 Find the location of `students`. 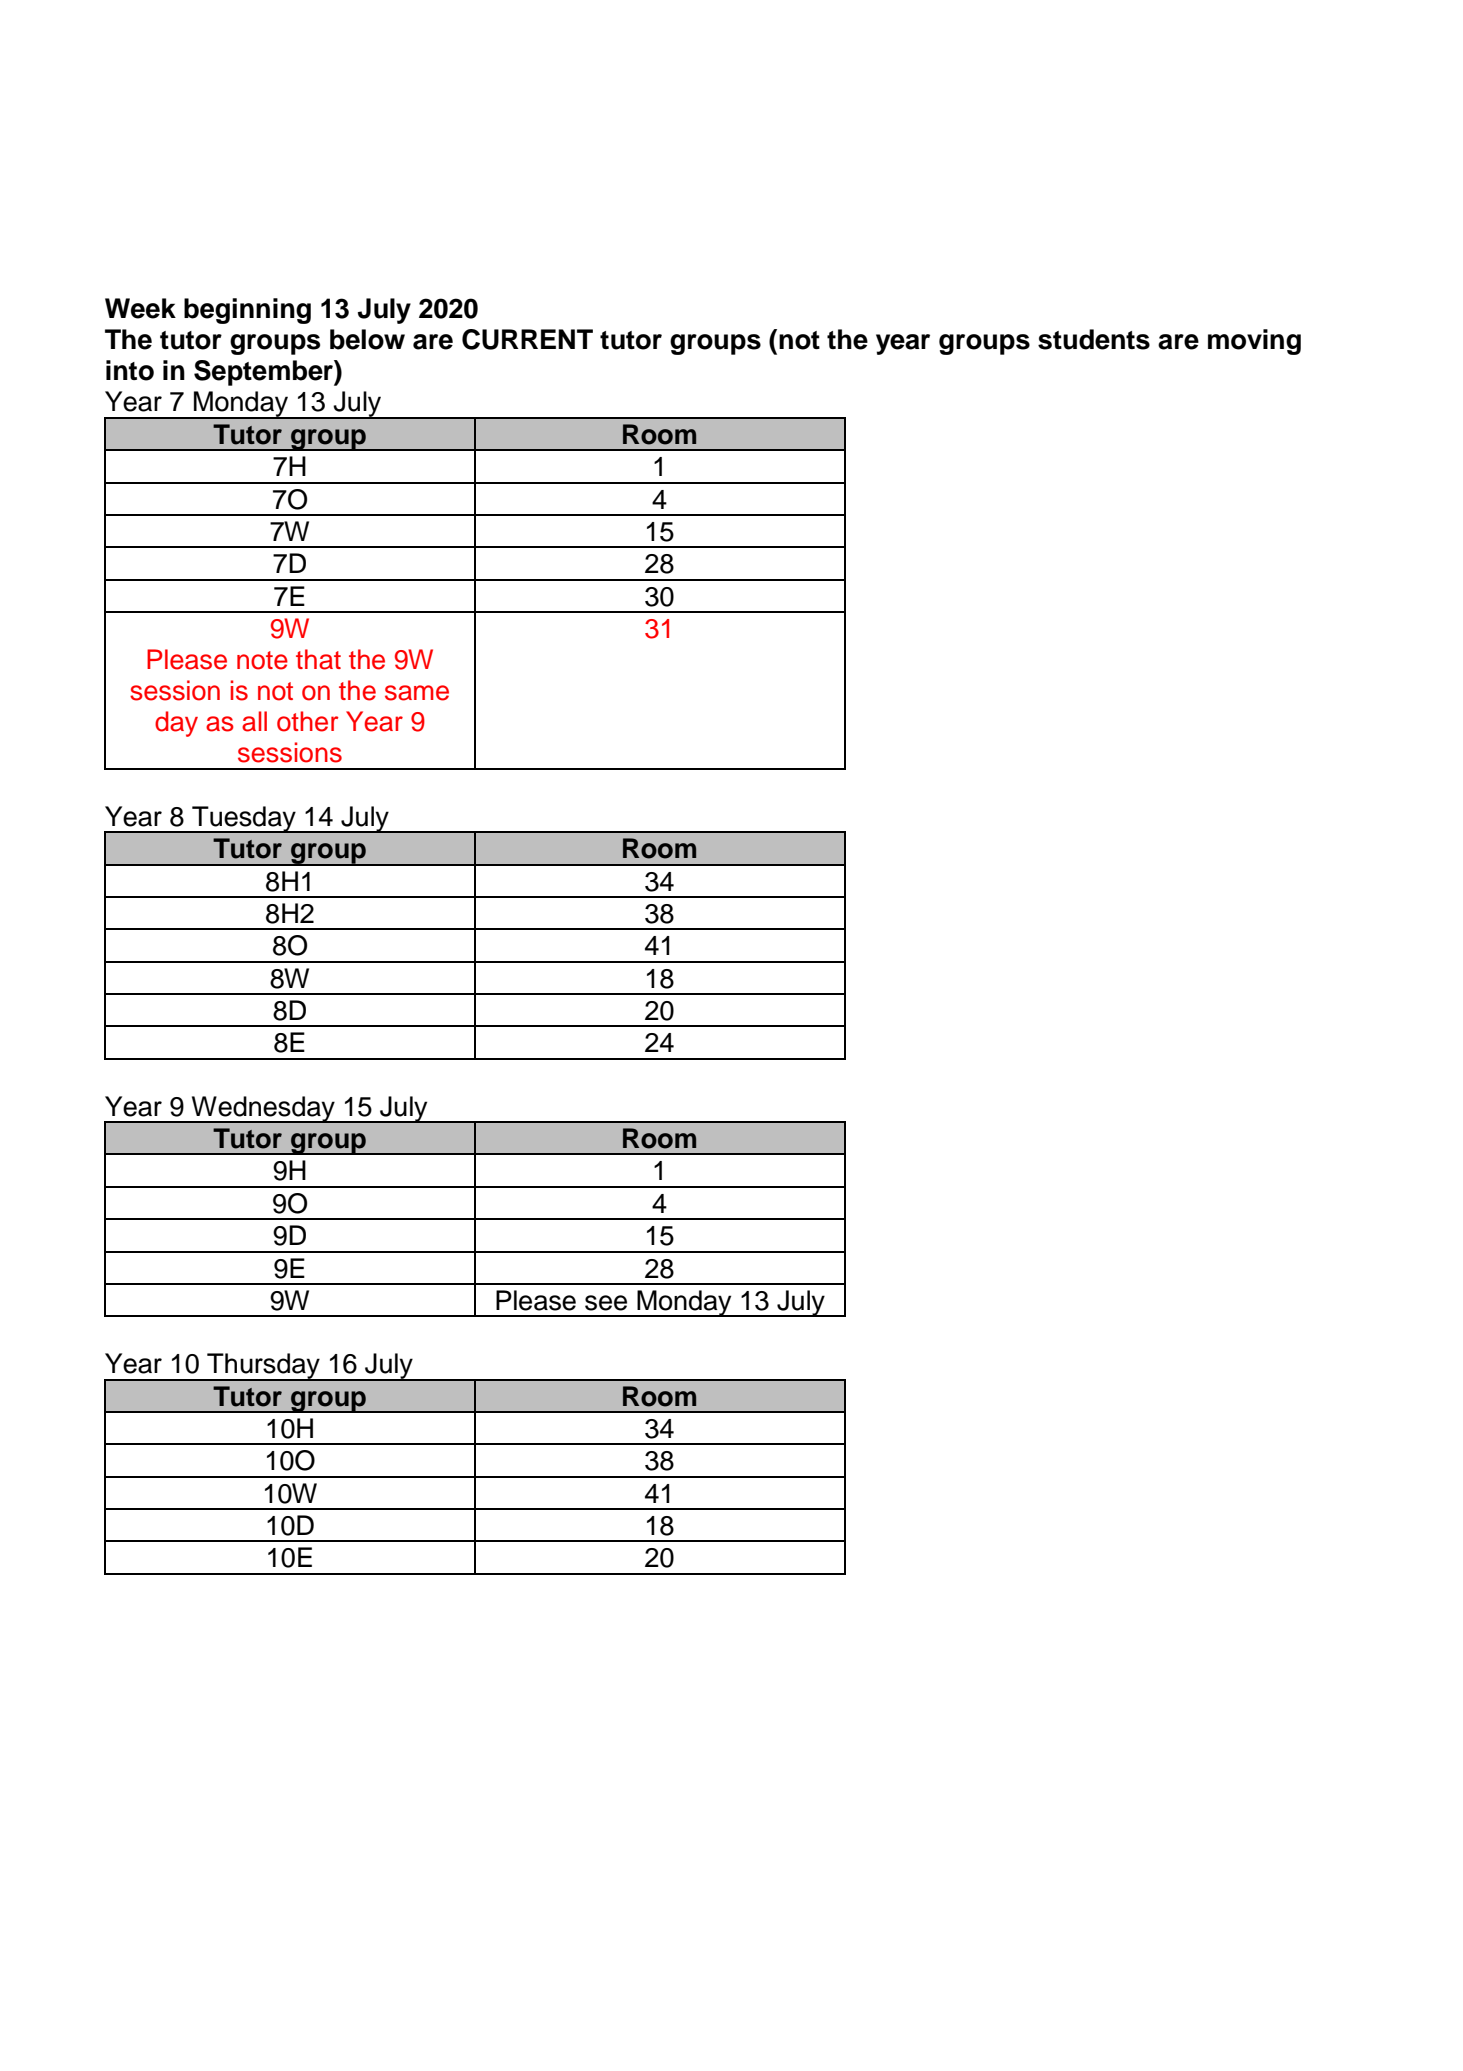

students is located at coordinates (1094, 339).
